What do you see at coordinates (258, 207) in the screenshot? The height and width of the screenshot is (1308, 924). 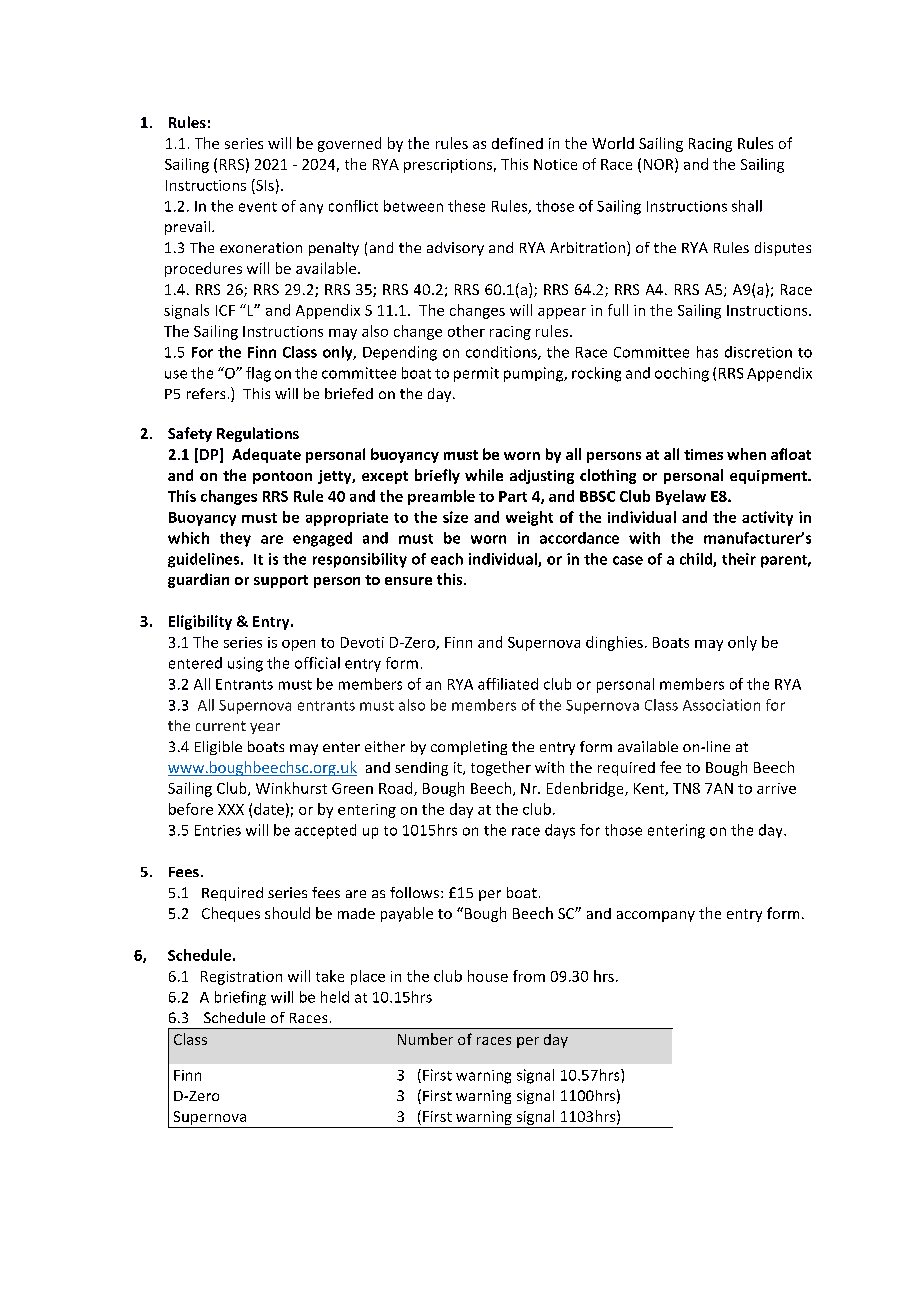 I see `event` at bounding box center [258, 207].
